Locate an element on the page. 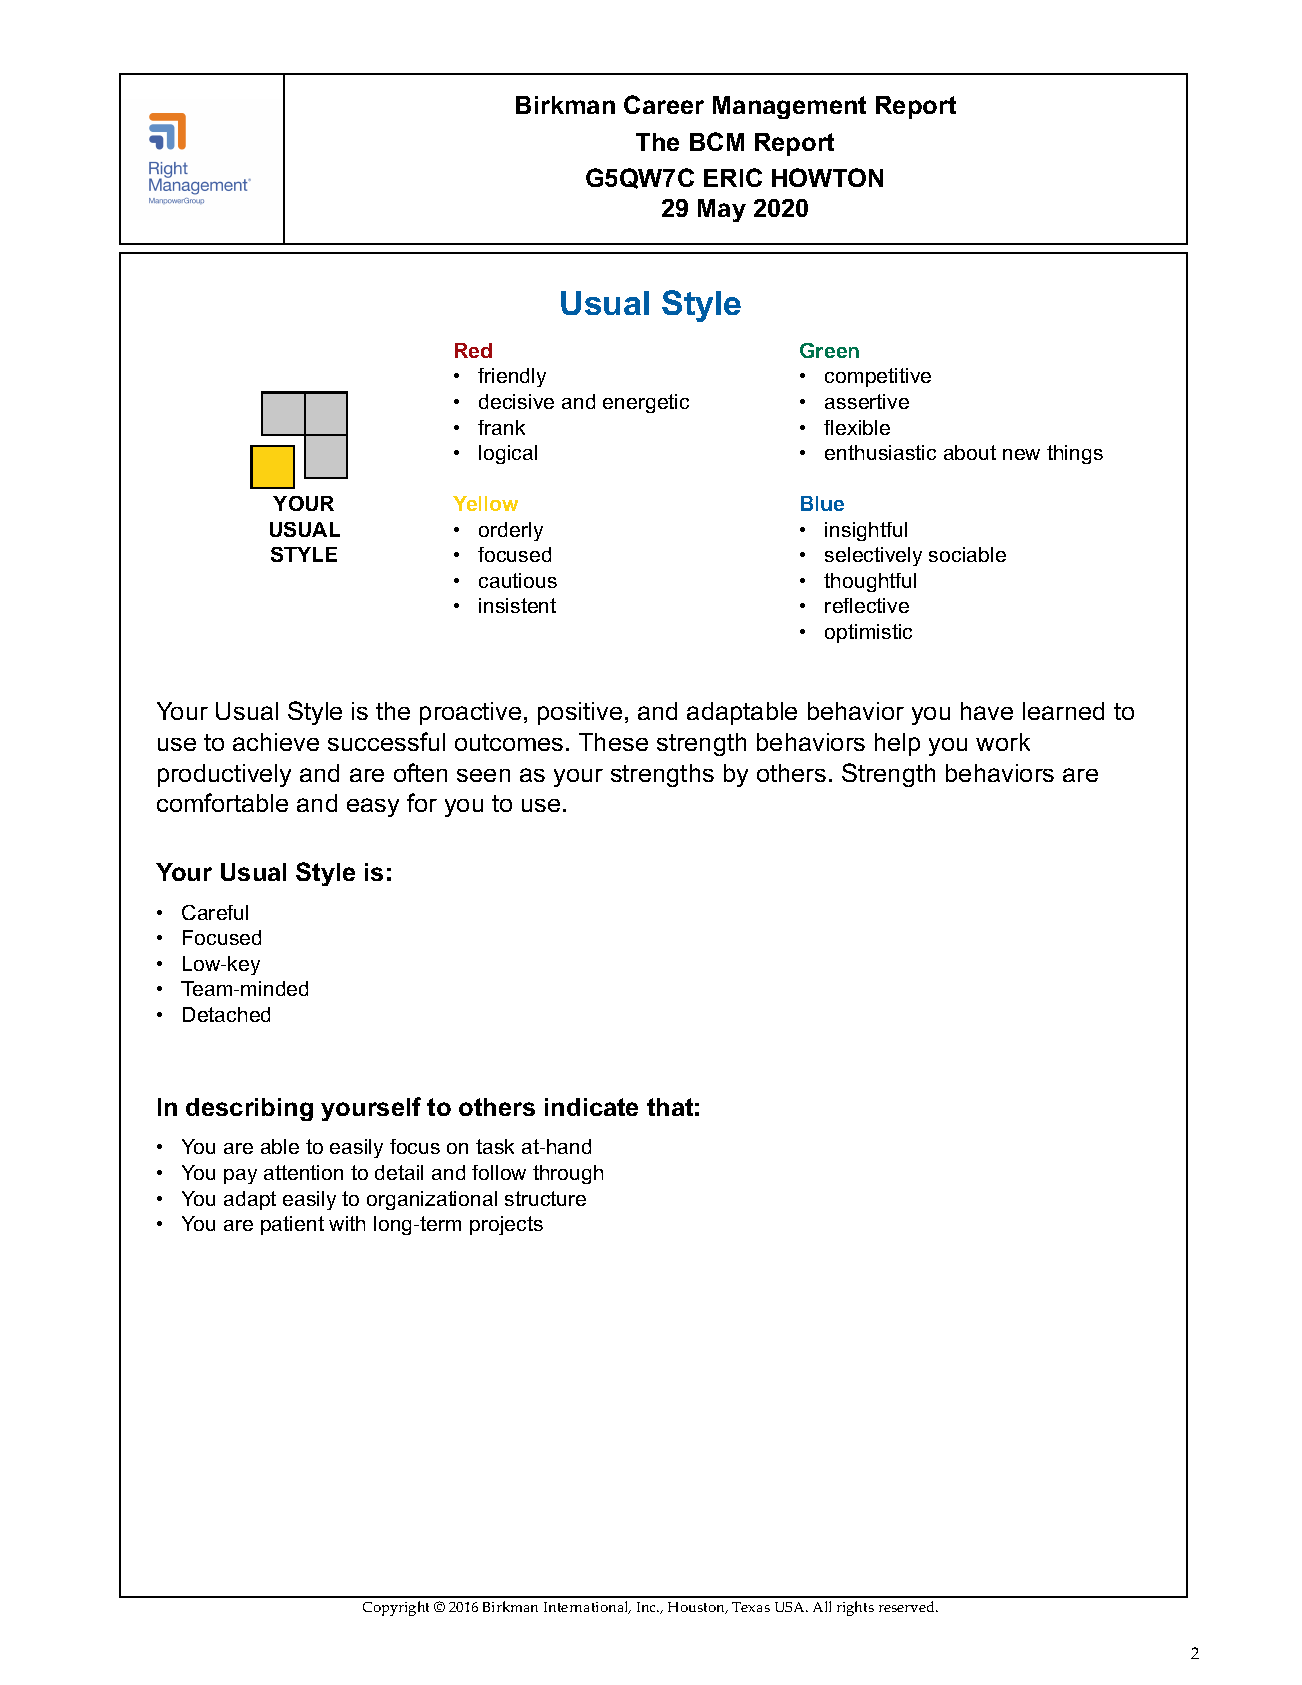 This document has width=1302, height=1685. work is located at coordinates (1003, 742).
